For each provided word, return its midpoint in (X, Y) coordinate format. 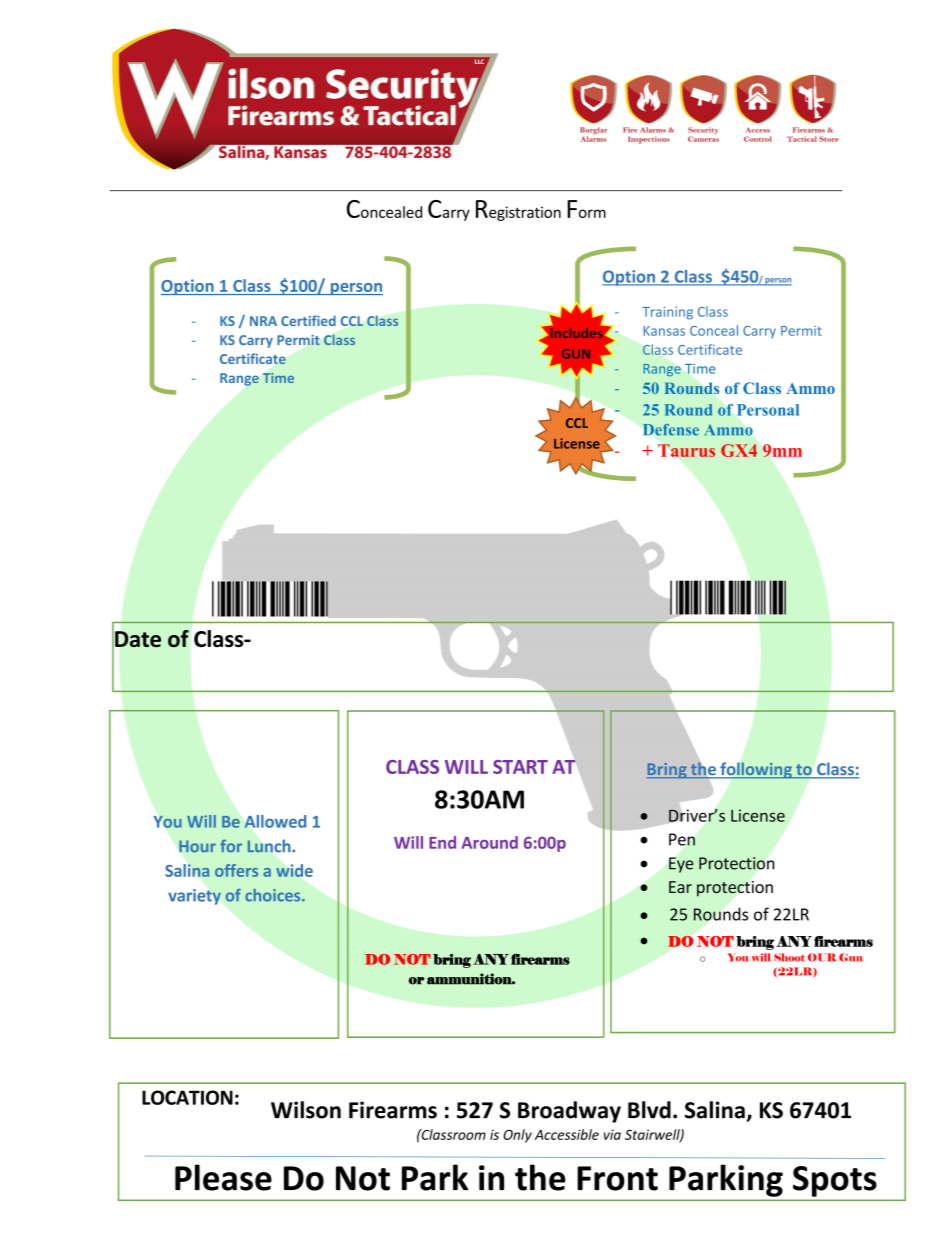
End (442, 842)
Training (667, 313)
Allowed (275, 821)
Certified (308, 320)
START (520, 767)
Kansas (664, 331)
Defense (671, 430)
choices (274, 895)
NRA (263, 321)
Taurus (686, 450)
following (756, 770)
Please (223, 1177)
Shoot (789, 957)
